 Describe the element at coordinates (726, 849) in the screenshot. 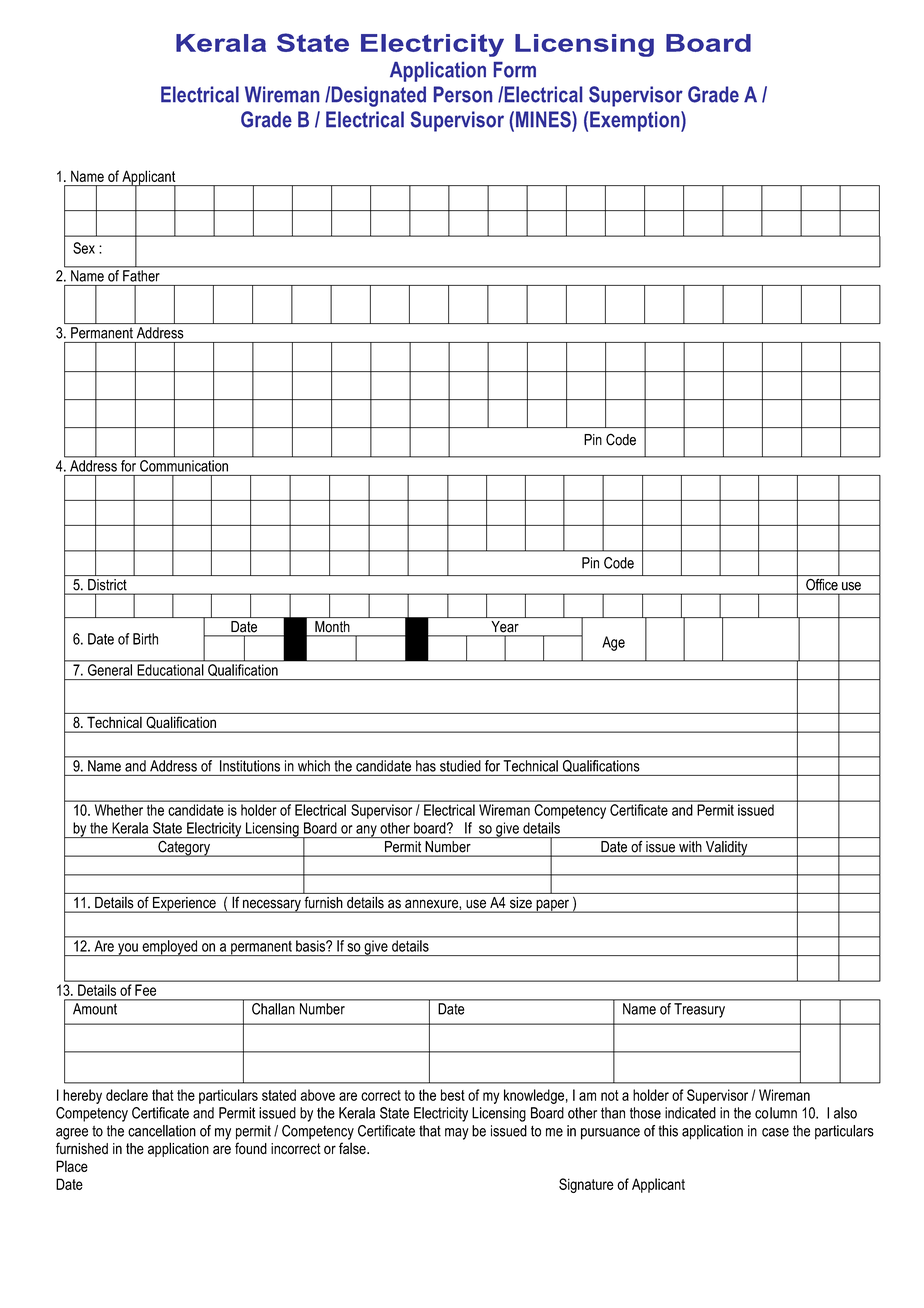

I see `Validity` at that location.
